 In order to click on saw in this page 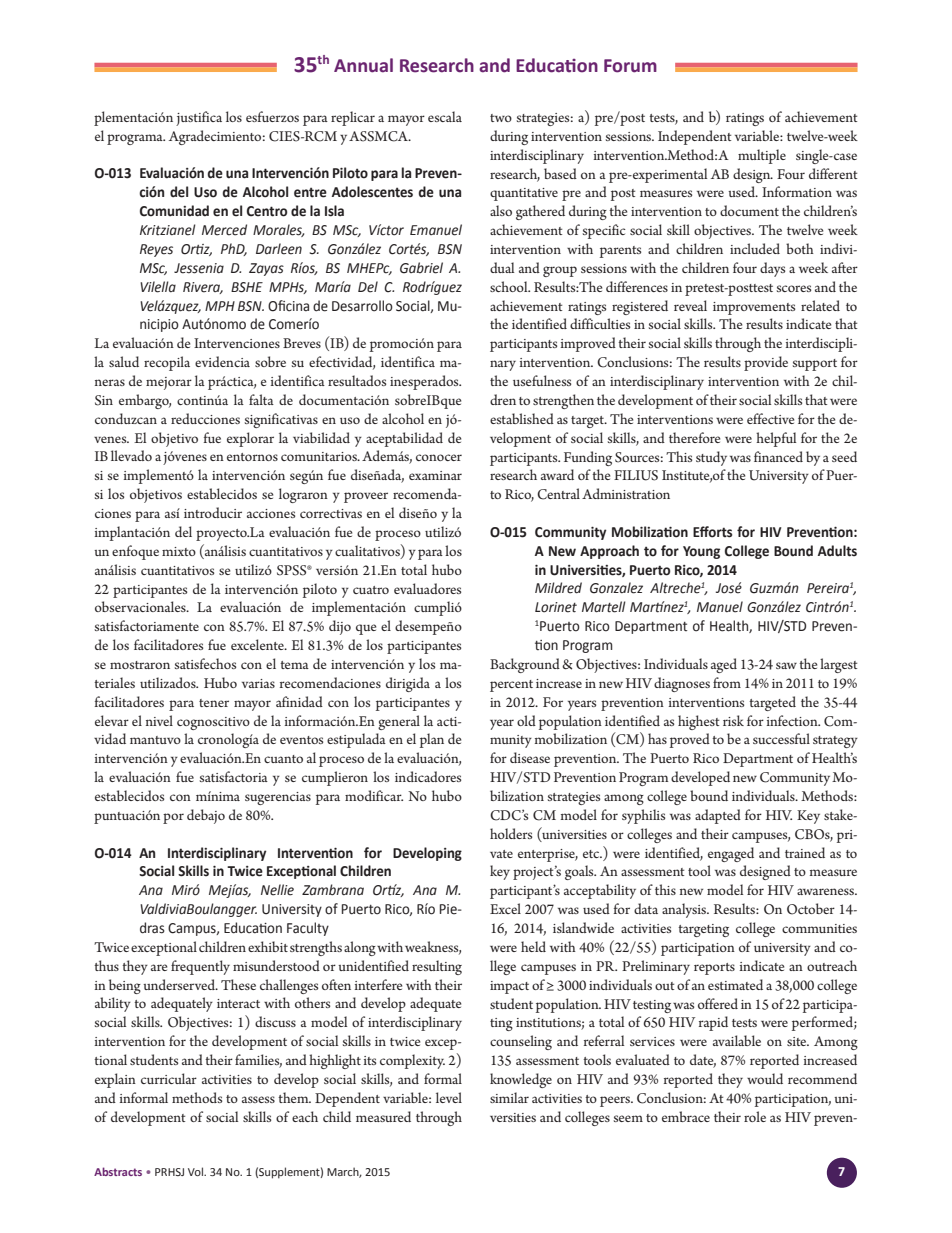, I will do `click(786, 665)`.
